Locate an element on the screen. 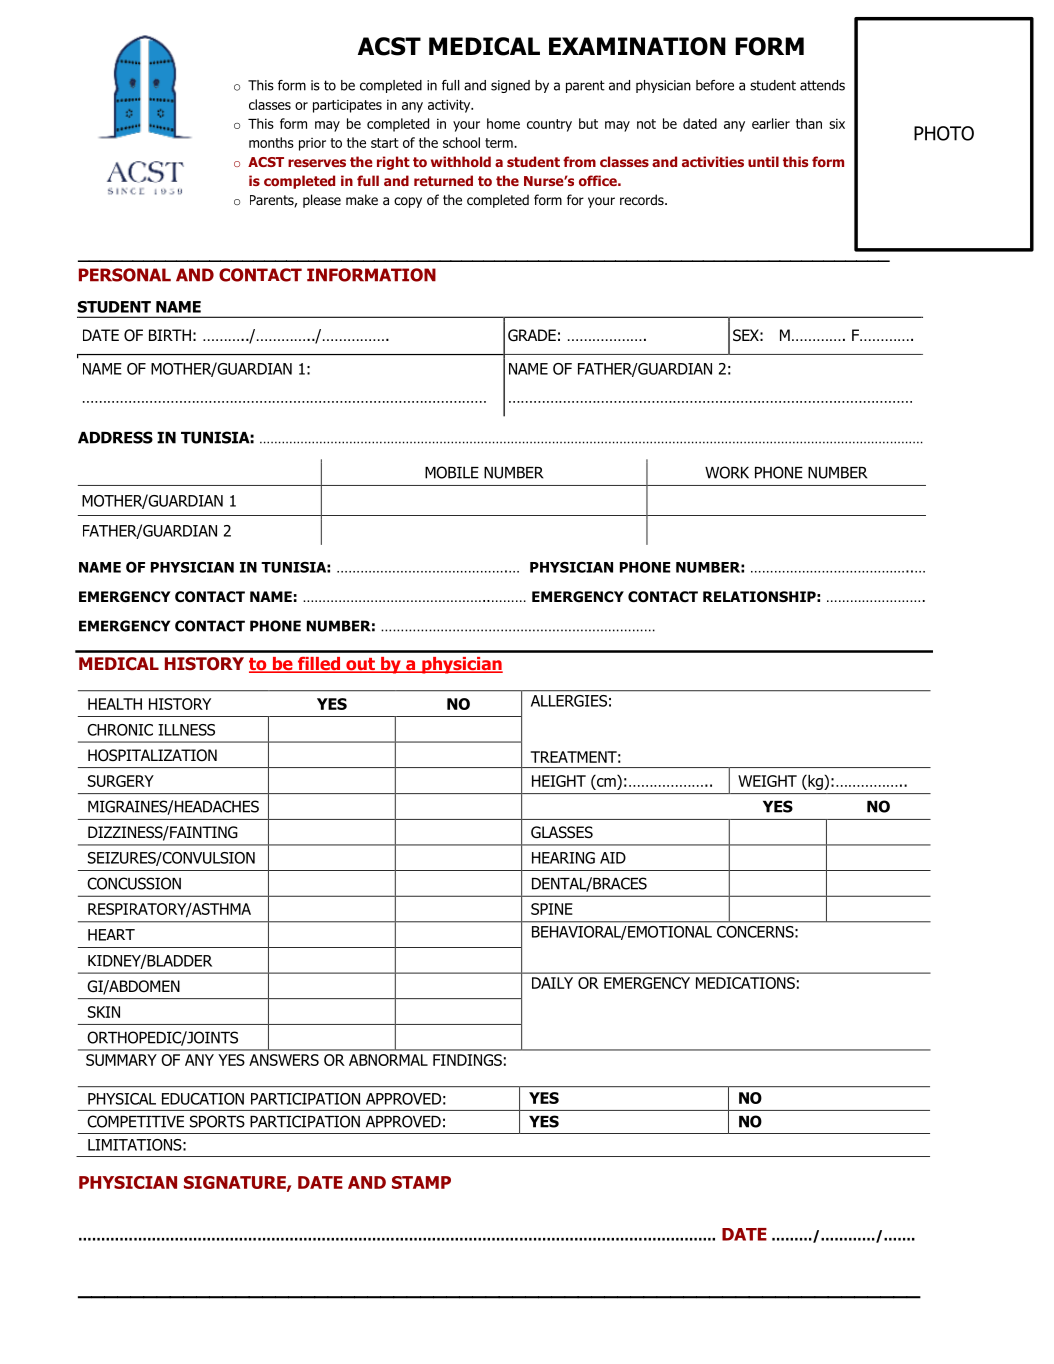 The image size is (1054, 1364). MEDICATIONS is located at coordinates (745, 983).
